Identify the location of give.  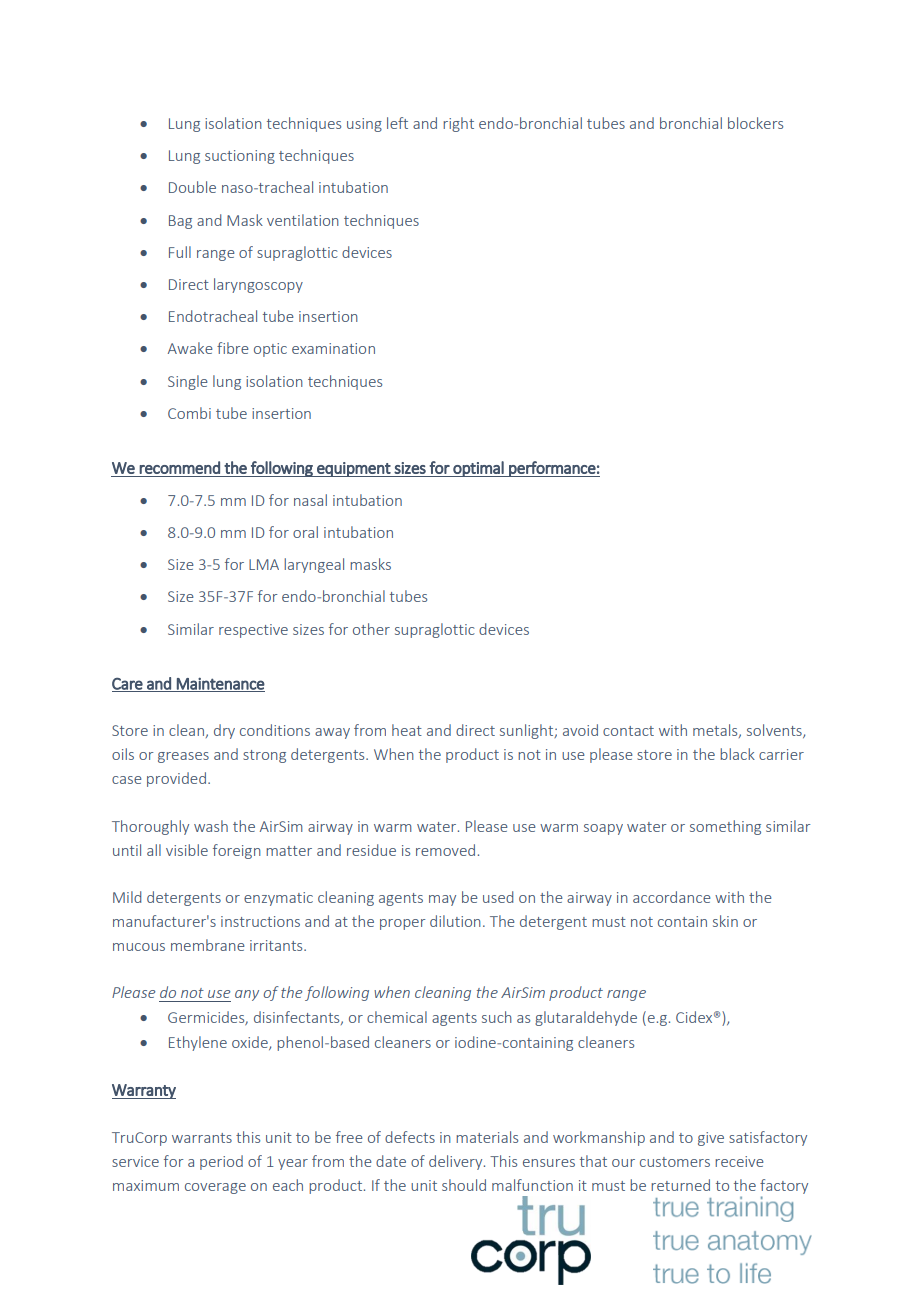
(711, 1139).
